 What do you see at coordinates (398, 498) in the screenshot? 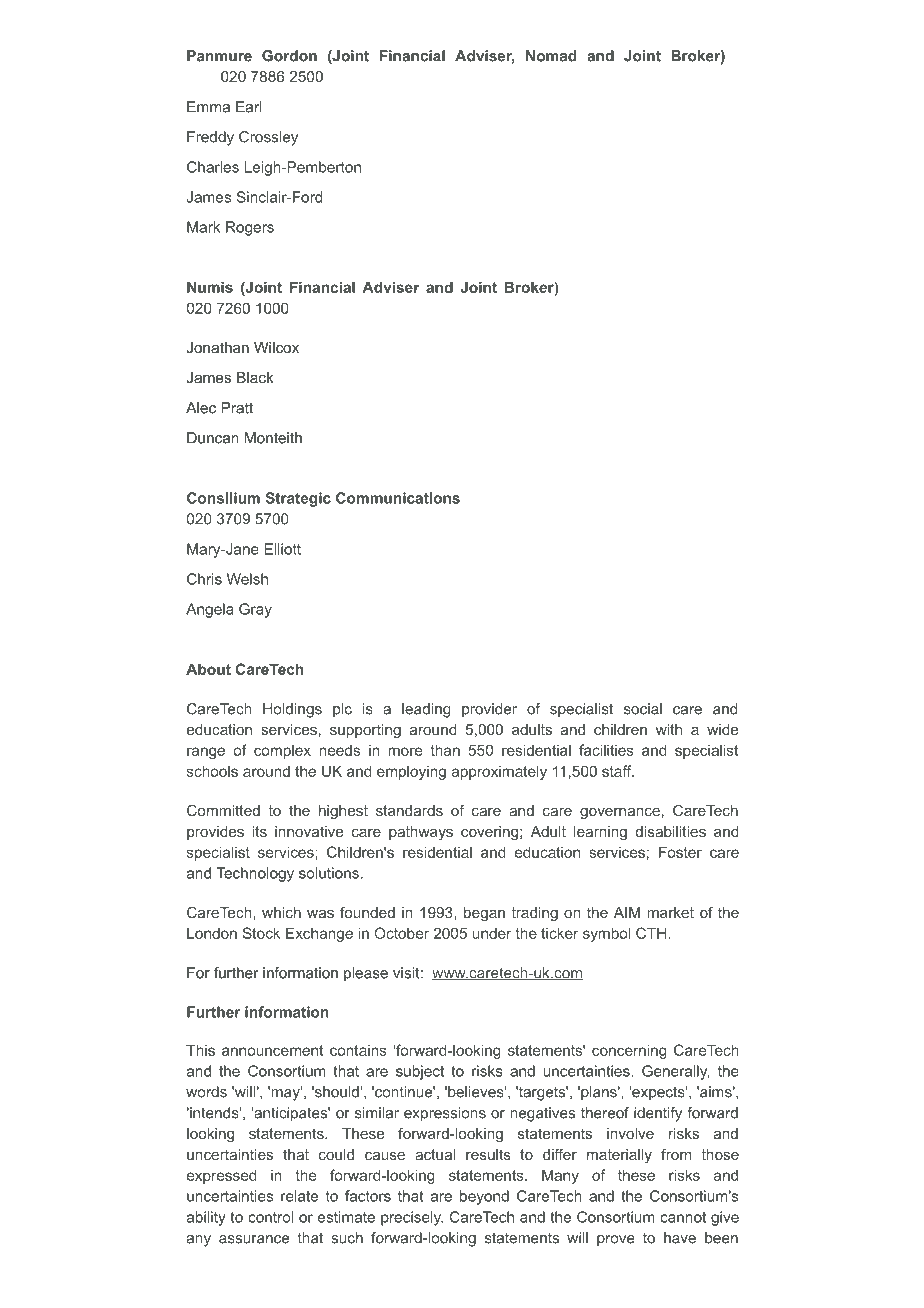
I see `Communications` at bounding box center [398, 498].
